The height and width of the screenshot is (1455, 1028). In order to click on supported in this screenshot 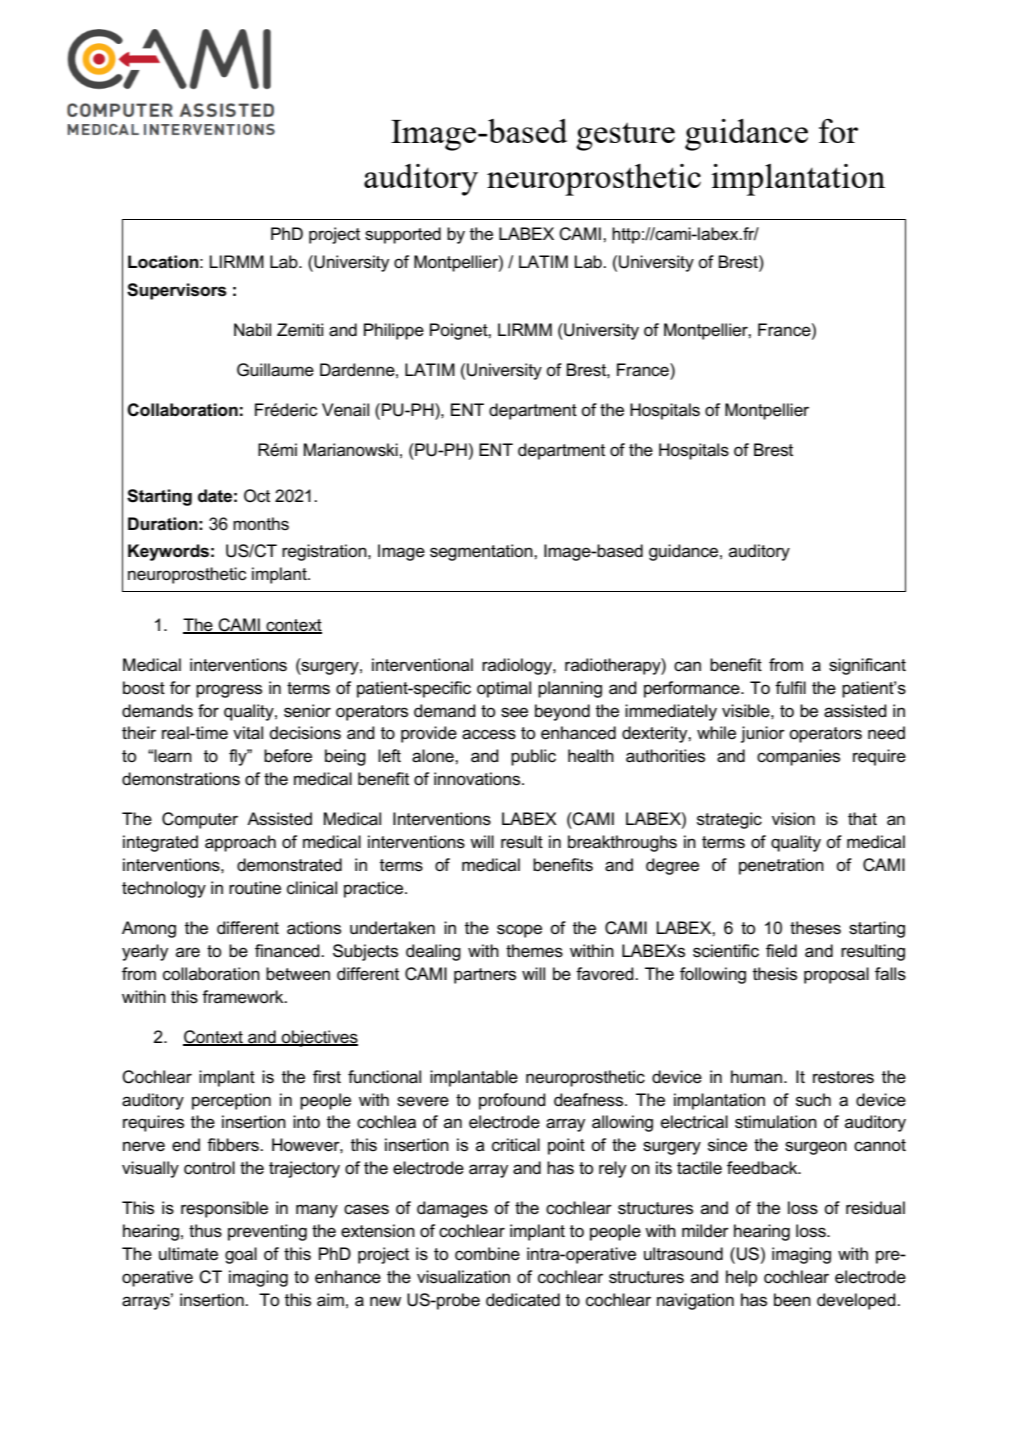, I will do `click(403, 235)`.
